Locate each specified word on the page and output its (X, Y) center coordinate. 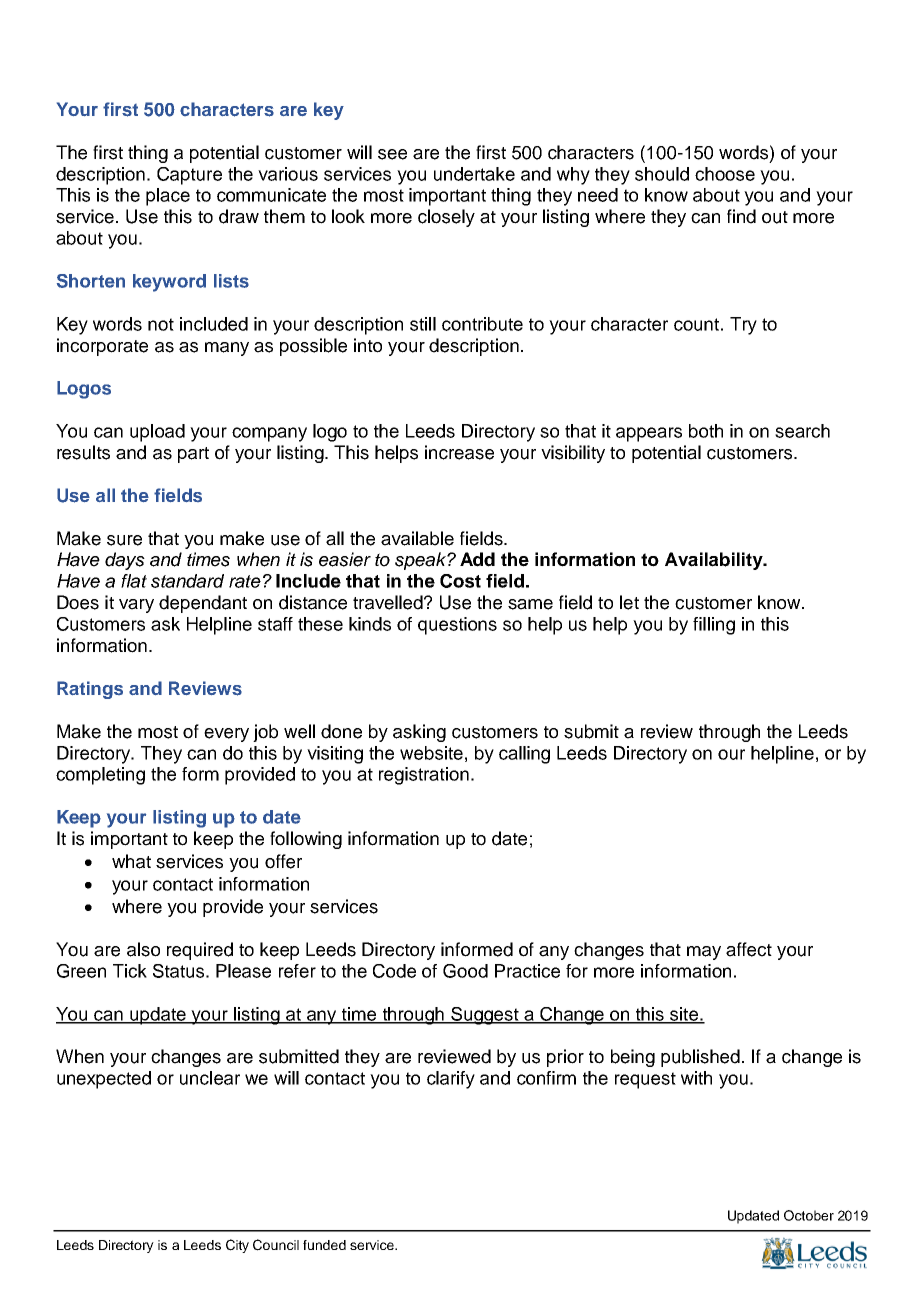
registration (424, 776)
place (168, 197)
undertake (474, 174)
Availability (715, 561)
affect (749, 949)
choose (725, 174)
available (417, 538)
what (131, 861)
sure (124, 540)
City (237, 1246)
